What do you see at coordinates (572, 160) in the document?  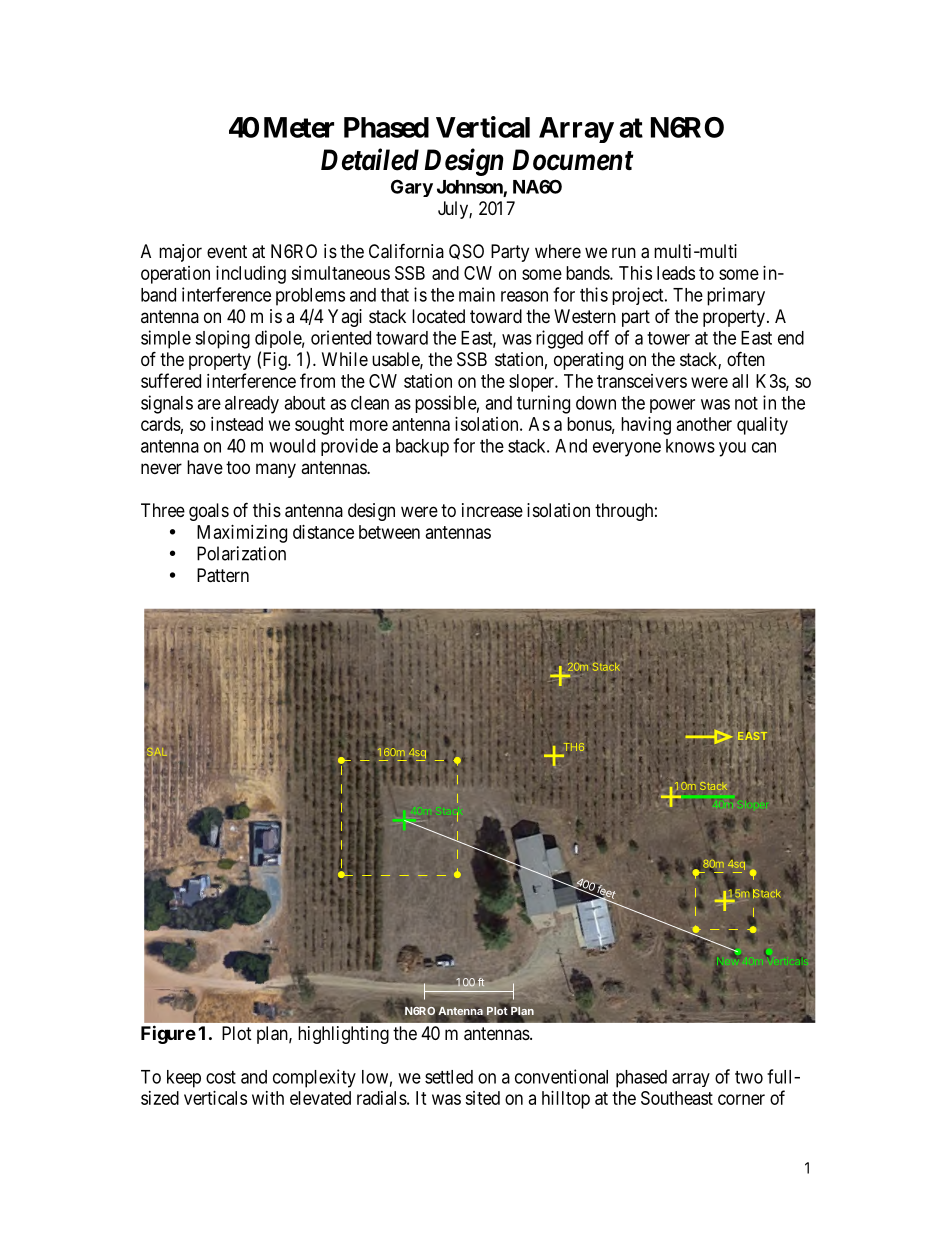 I see `Document` at bounding box center [572, 160].
